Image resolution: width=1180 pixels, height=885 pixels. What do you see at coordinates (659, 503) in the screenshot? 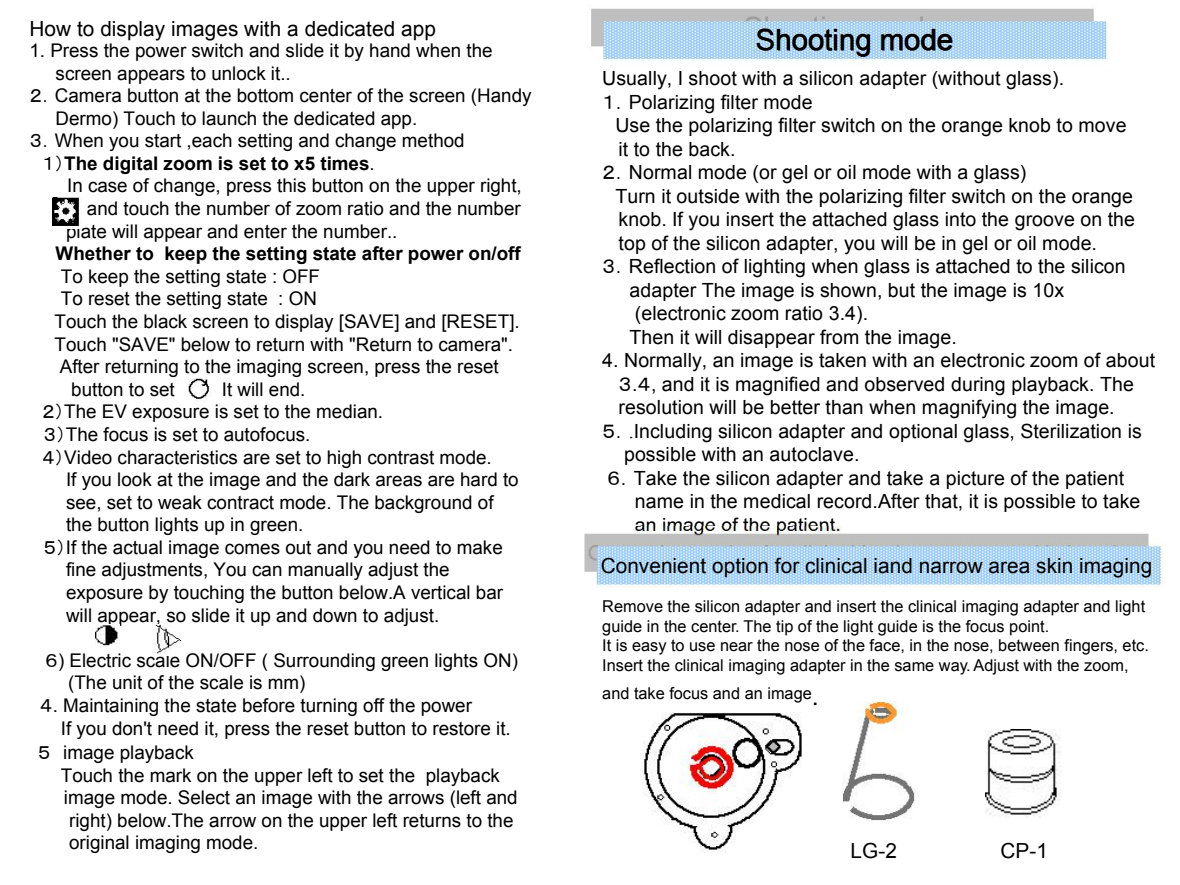
I see `name` at bounding box center [659, 503].
